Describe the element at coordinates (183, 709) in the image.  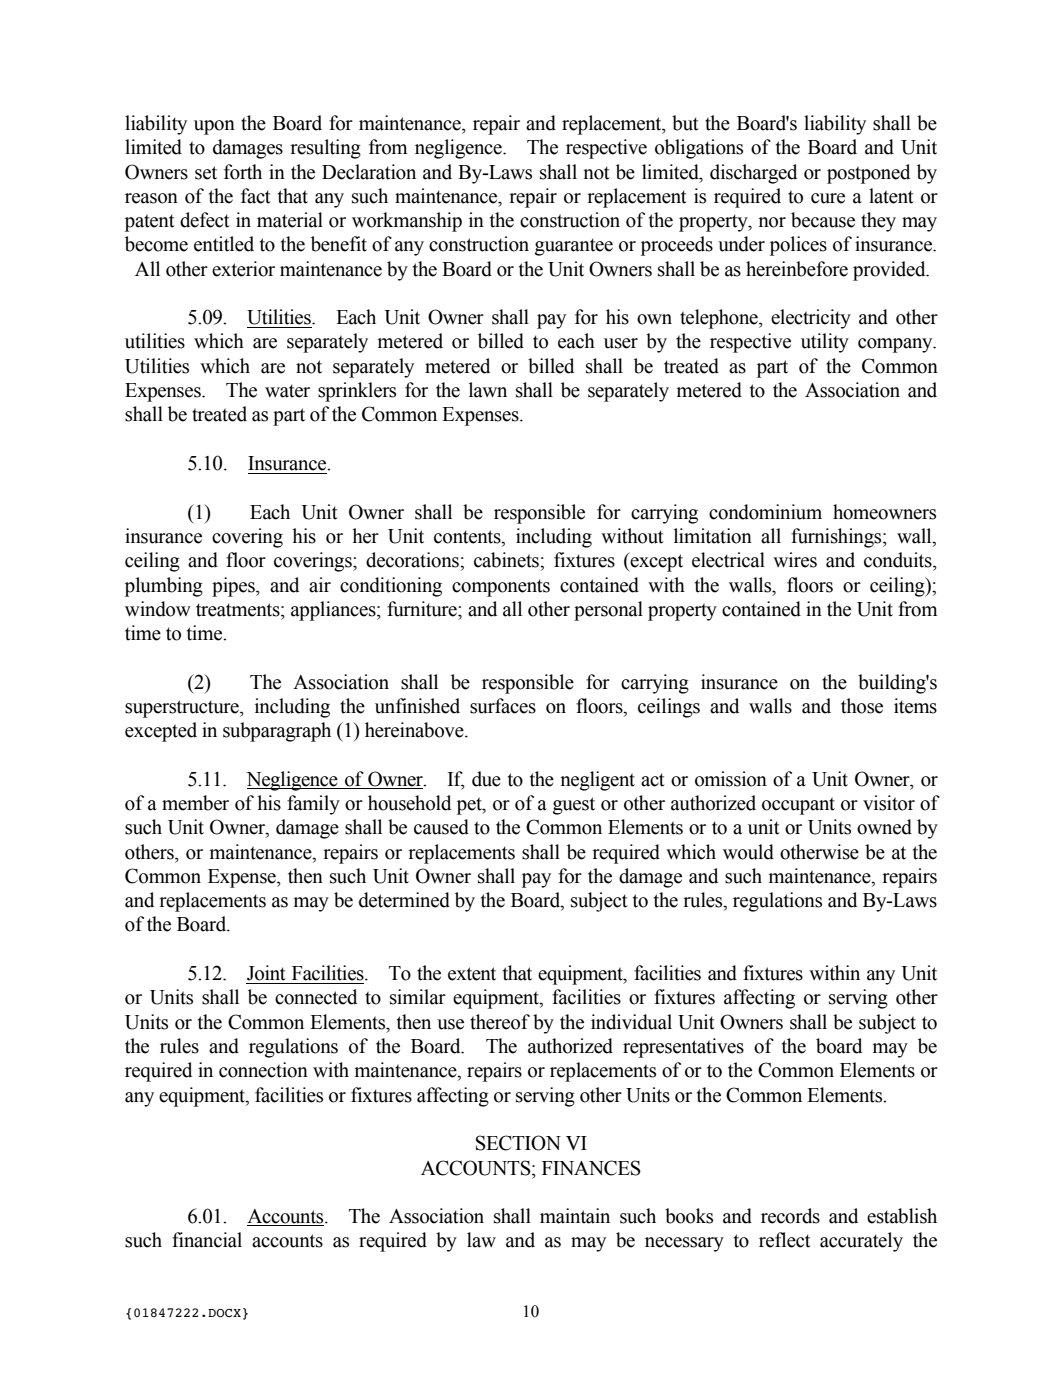
I see `superstructure` at that location.
